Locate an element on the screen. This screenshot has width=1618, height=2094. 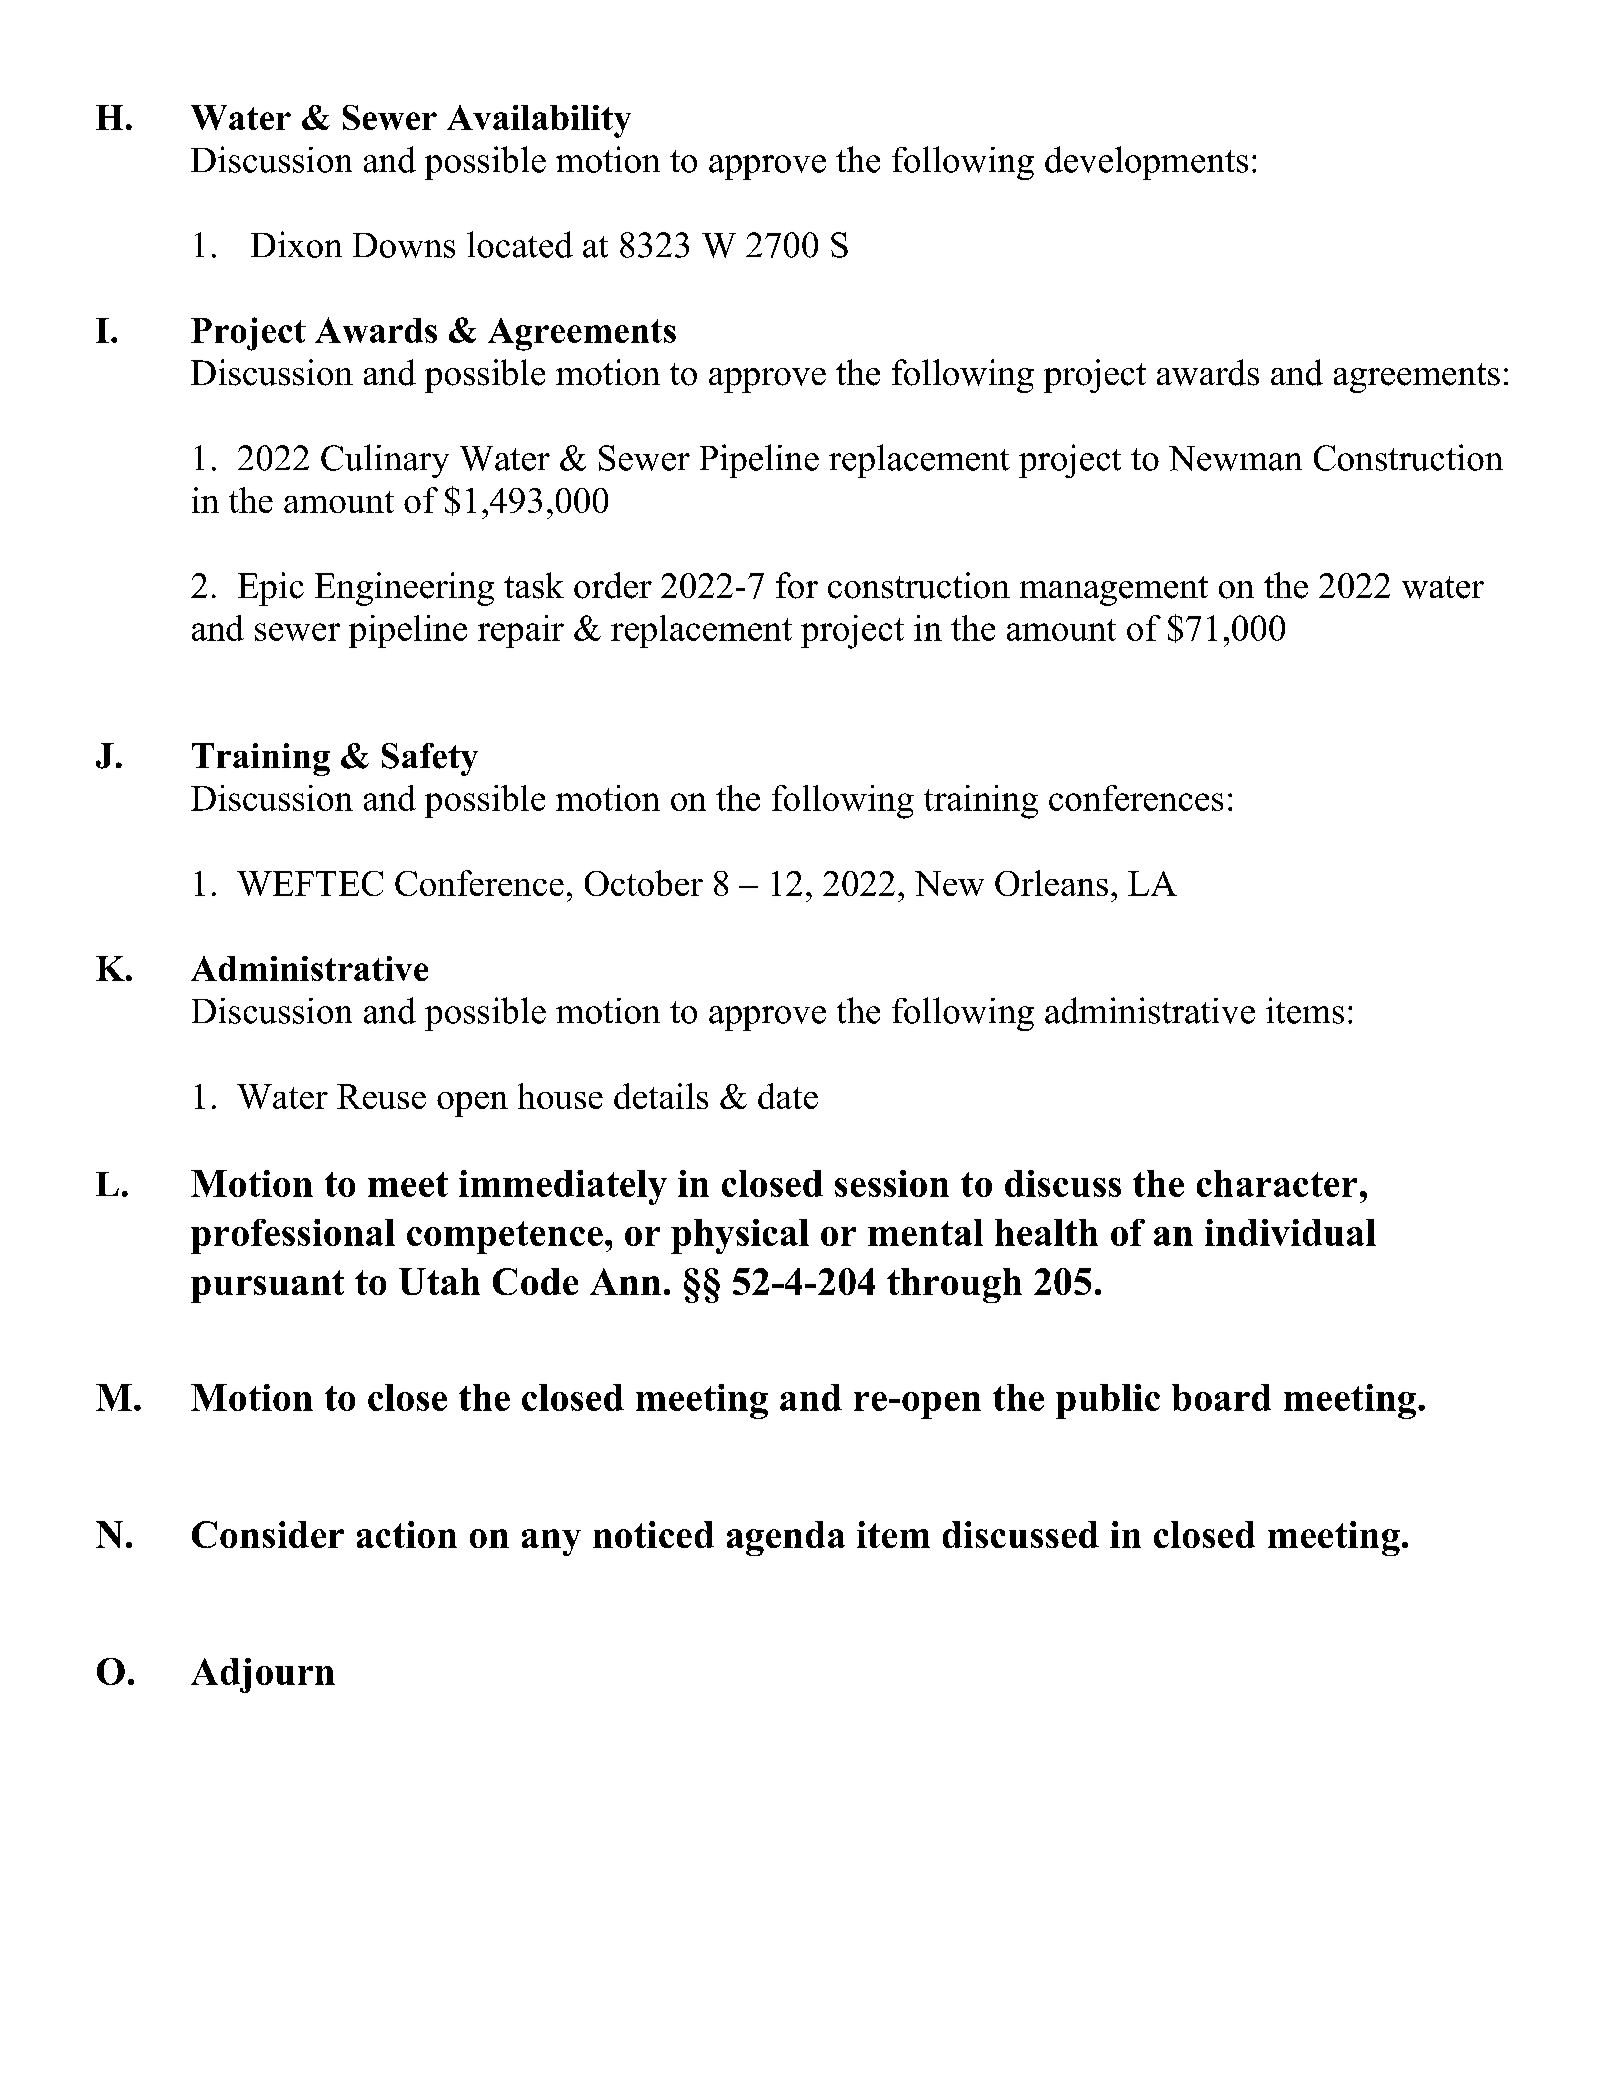
Availability is located at coordinates (539, 121).
